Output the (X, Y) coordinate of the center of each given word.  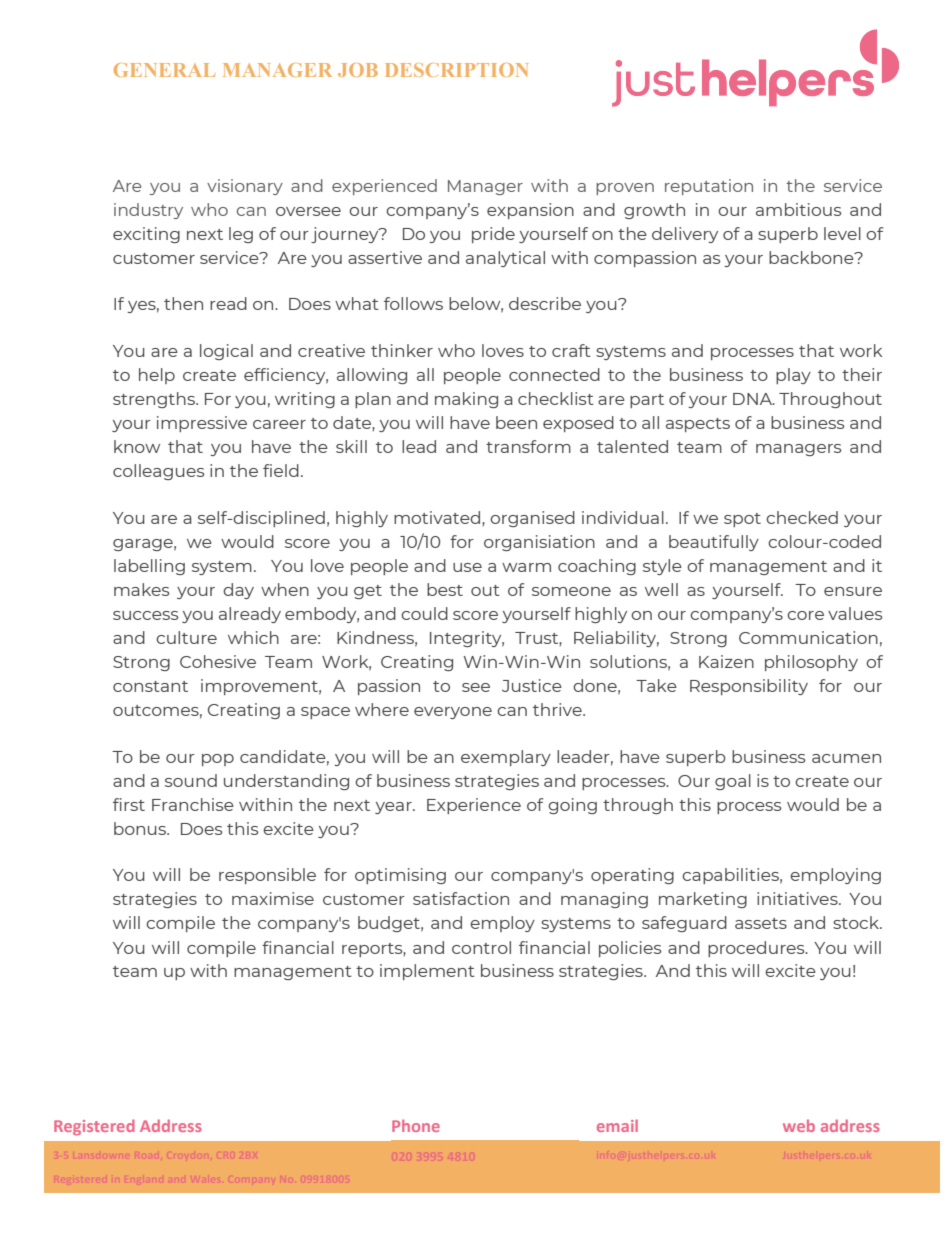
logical (226, 352)
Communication (808, 637)
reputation (709, 187)
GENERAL (164, 70)
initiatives (798, 898)
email (617, 1125)
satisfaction (461, 898)
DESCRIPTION (457, 70)
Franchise (193, 804)
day (238, 591)
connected (554, 374)
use (467, 567)
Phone (416, 1125)
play (793, 376)
